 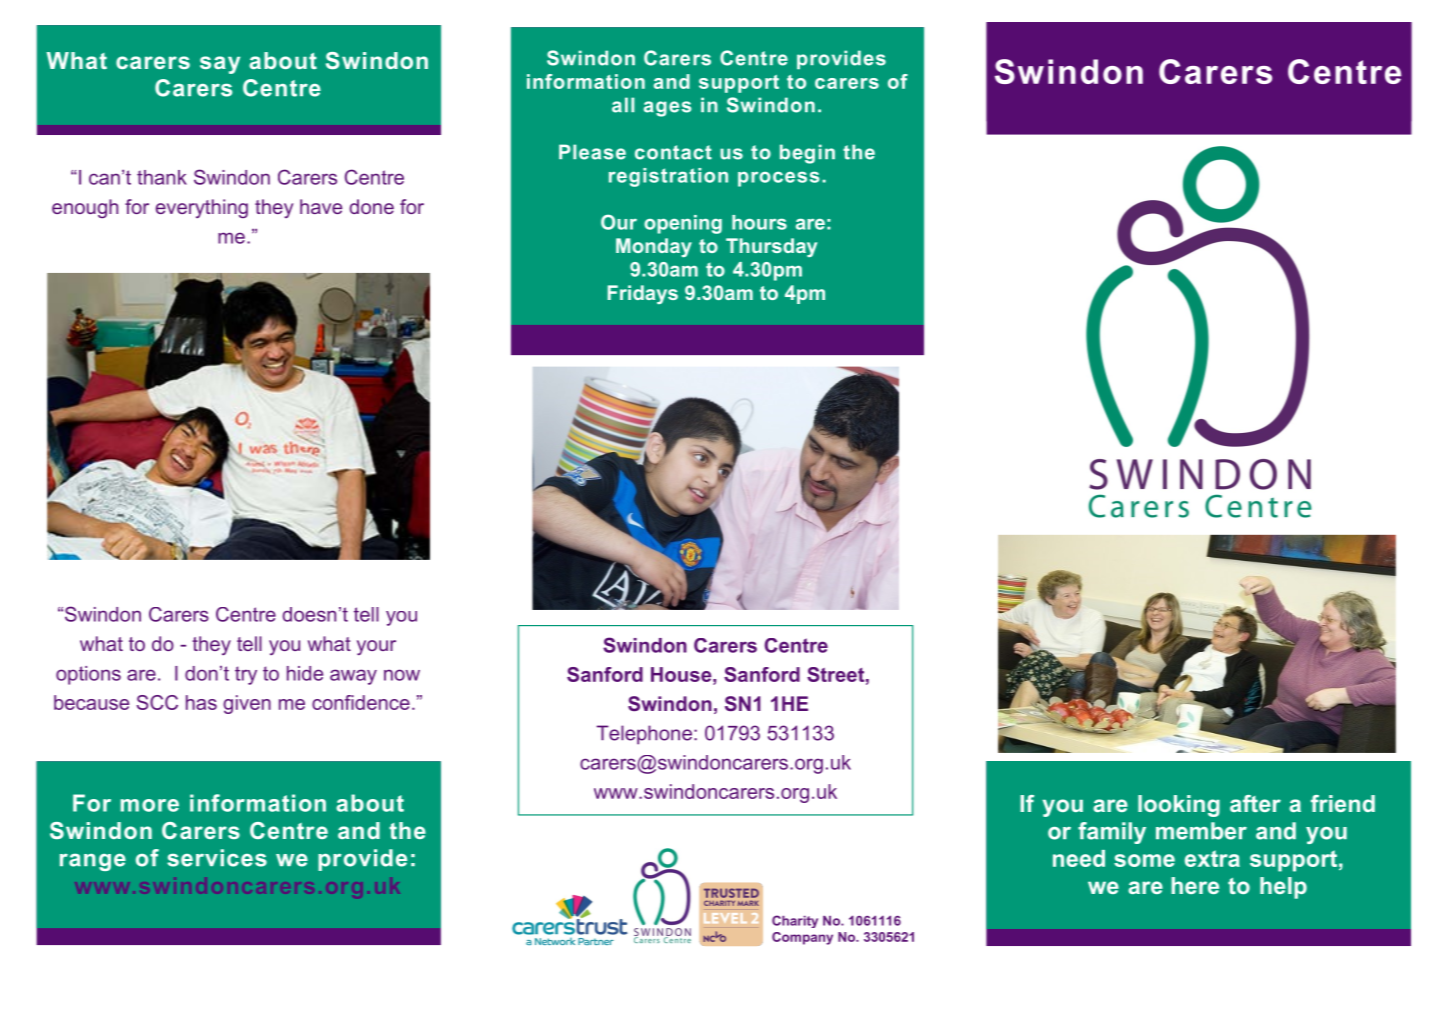 I want to click on confidence, so click(x=361, y=702).
